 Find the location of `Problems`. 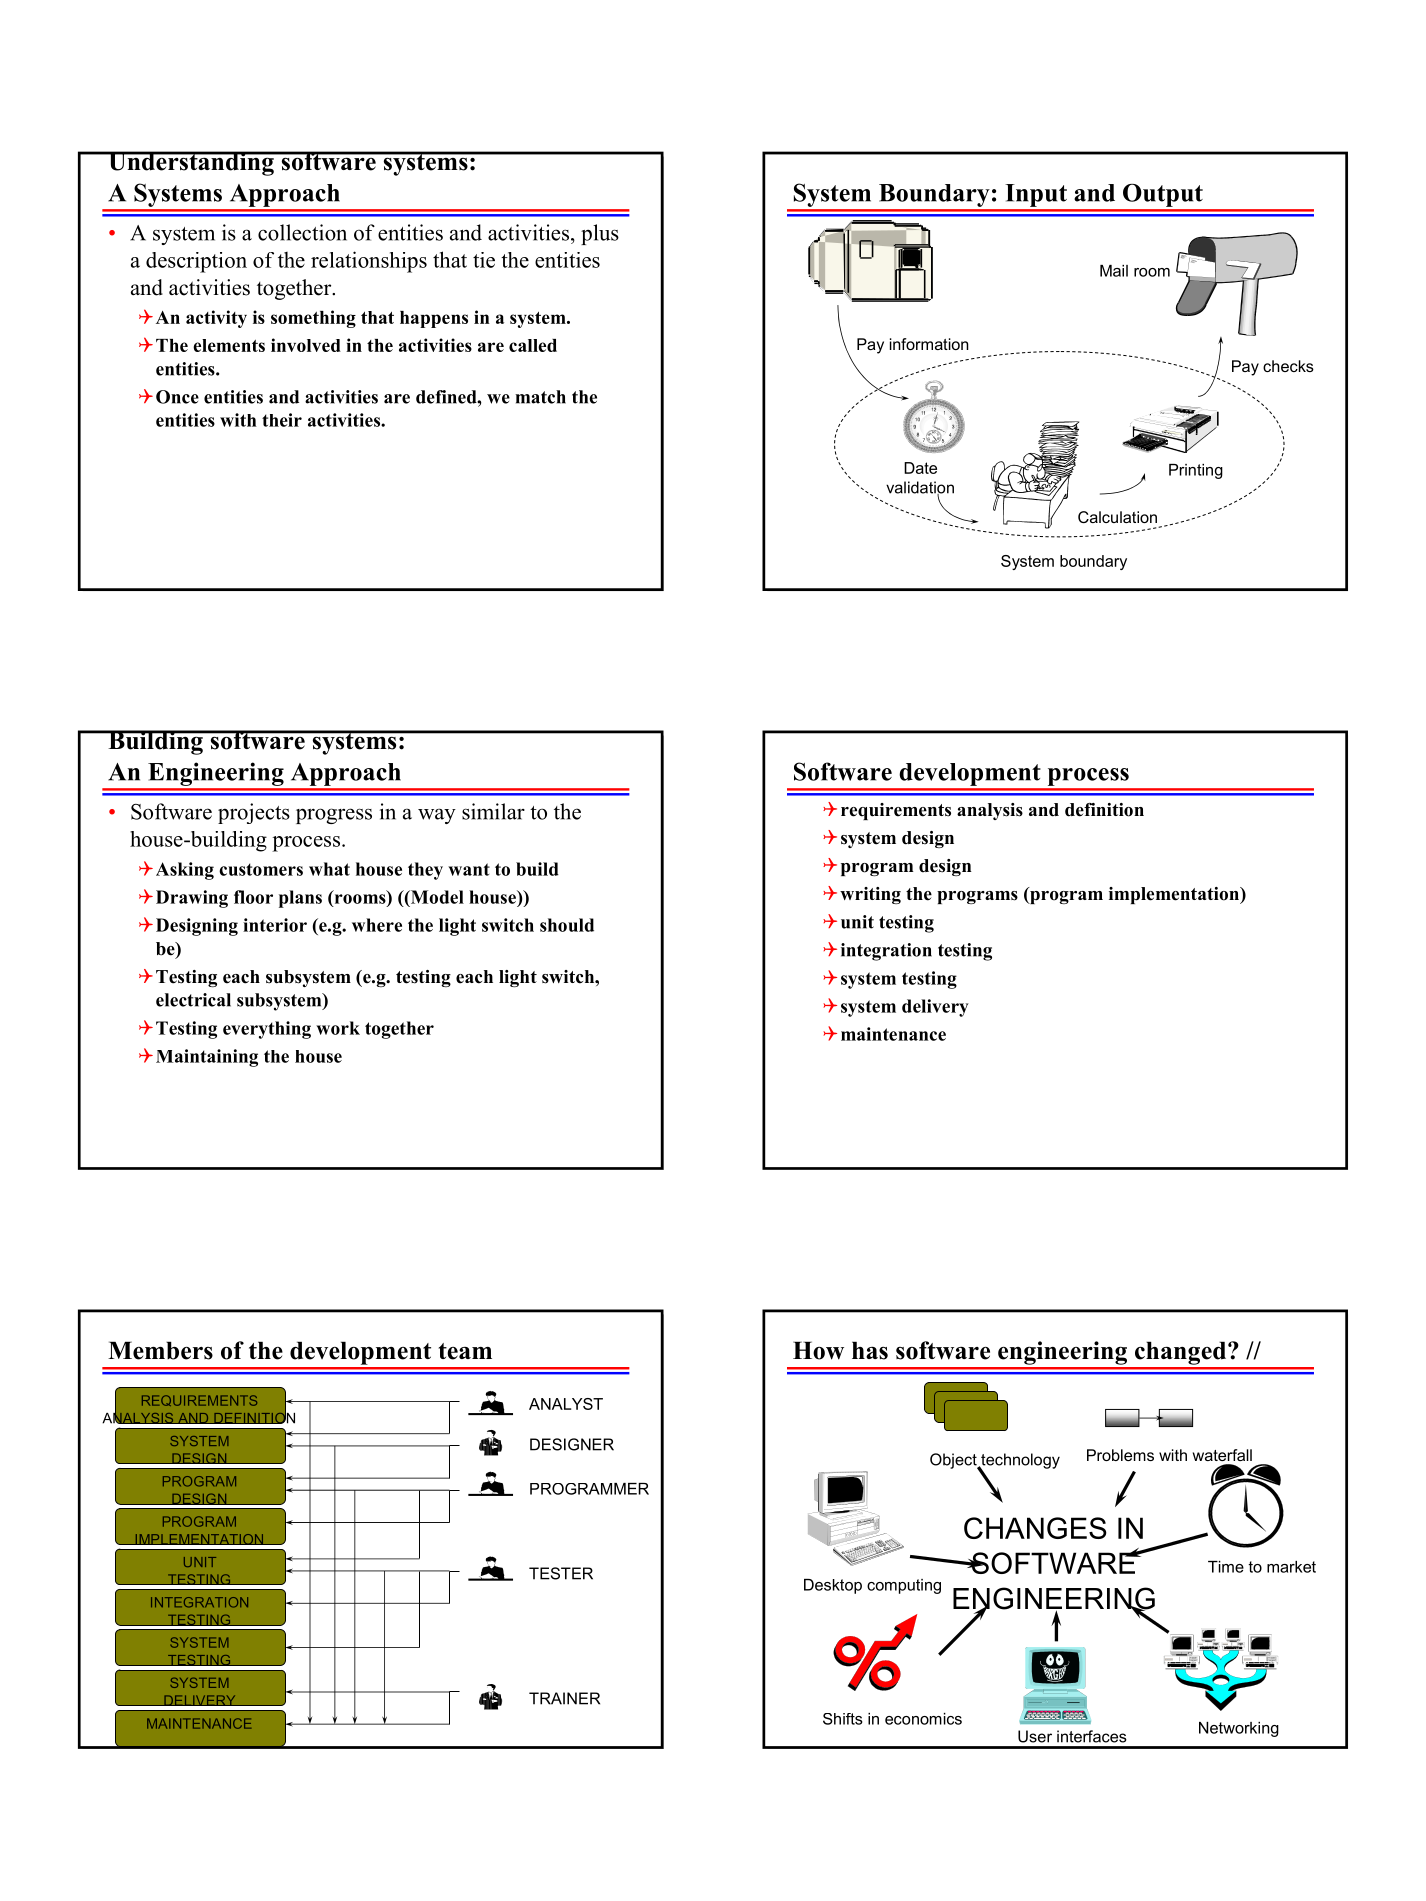

Problems is located at coordinates (1120, 1455).
